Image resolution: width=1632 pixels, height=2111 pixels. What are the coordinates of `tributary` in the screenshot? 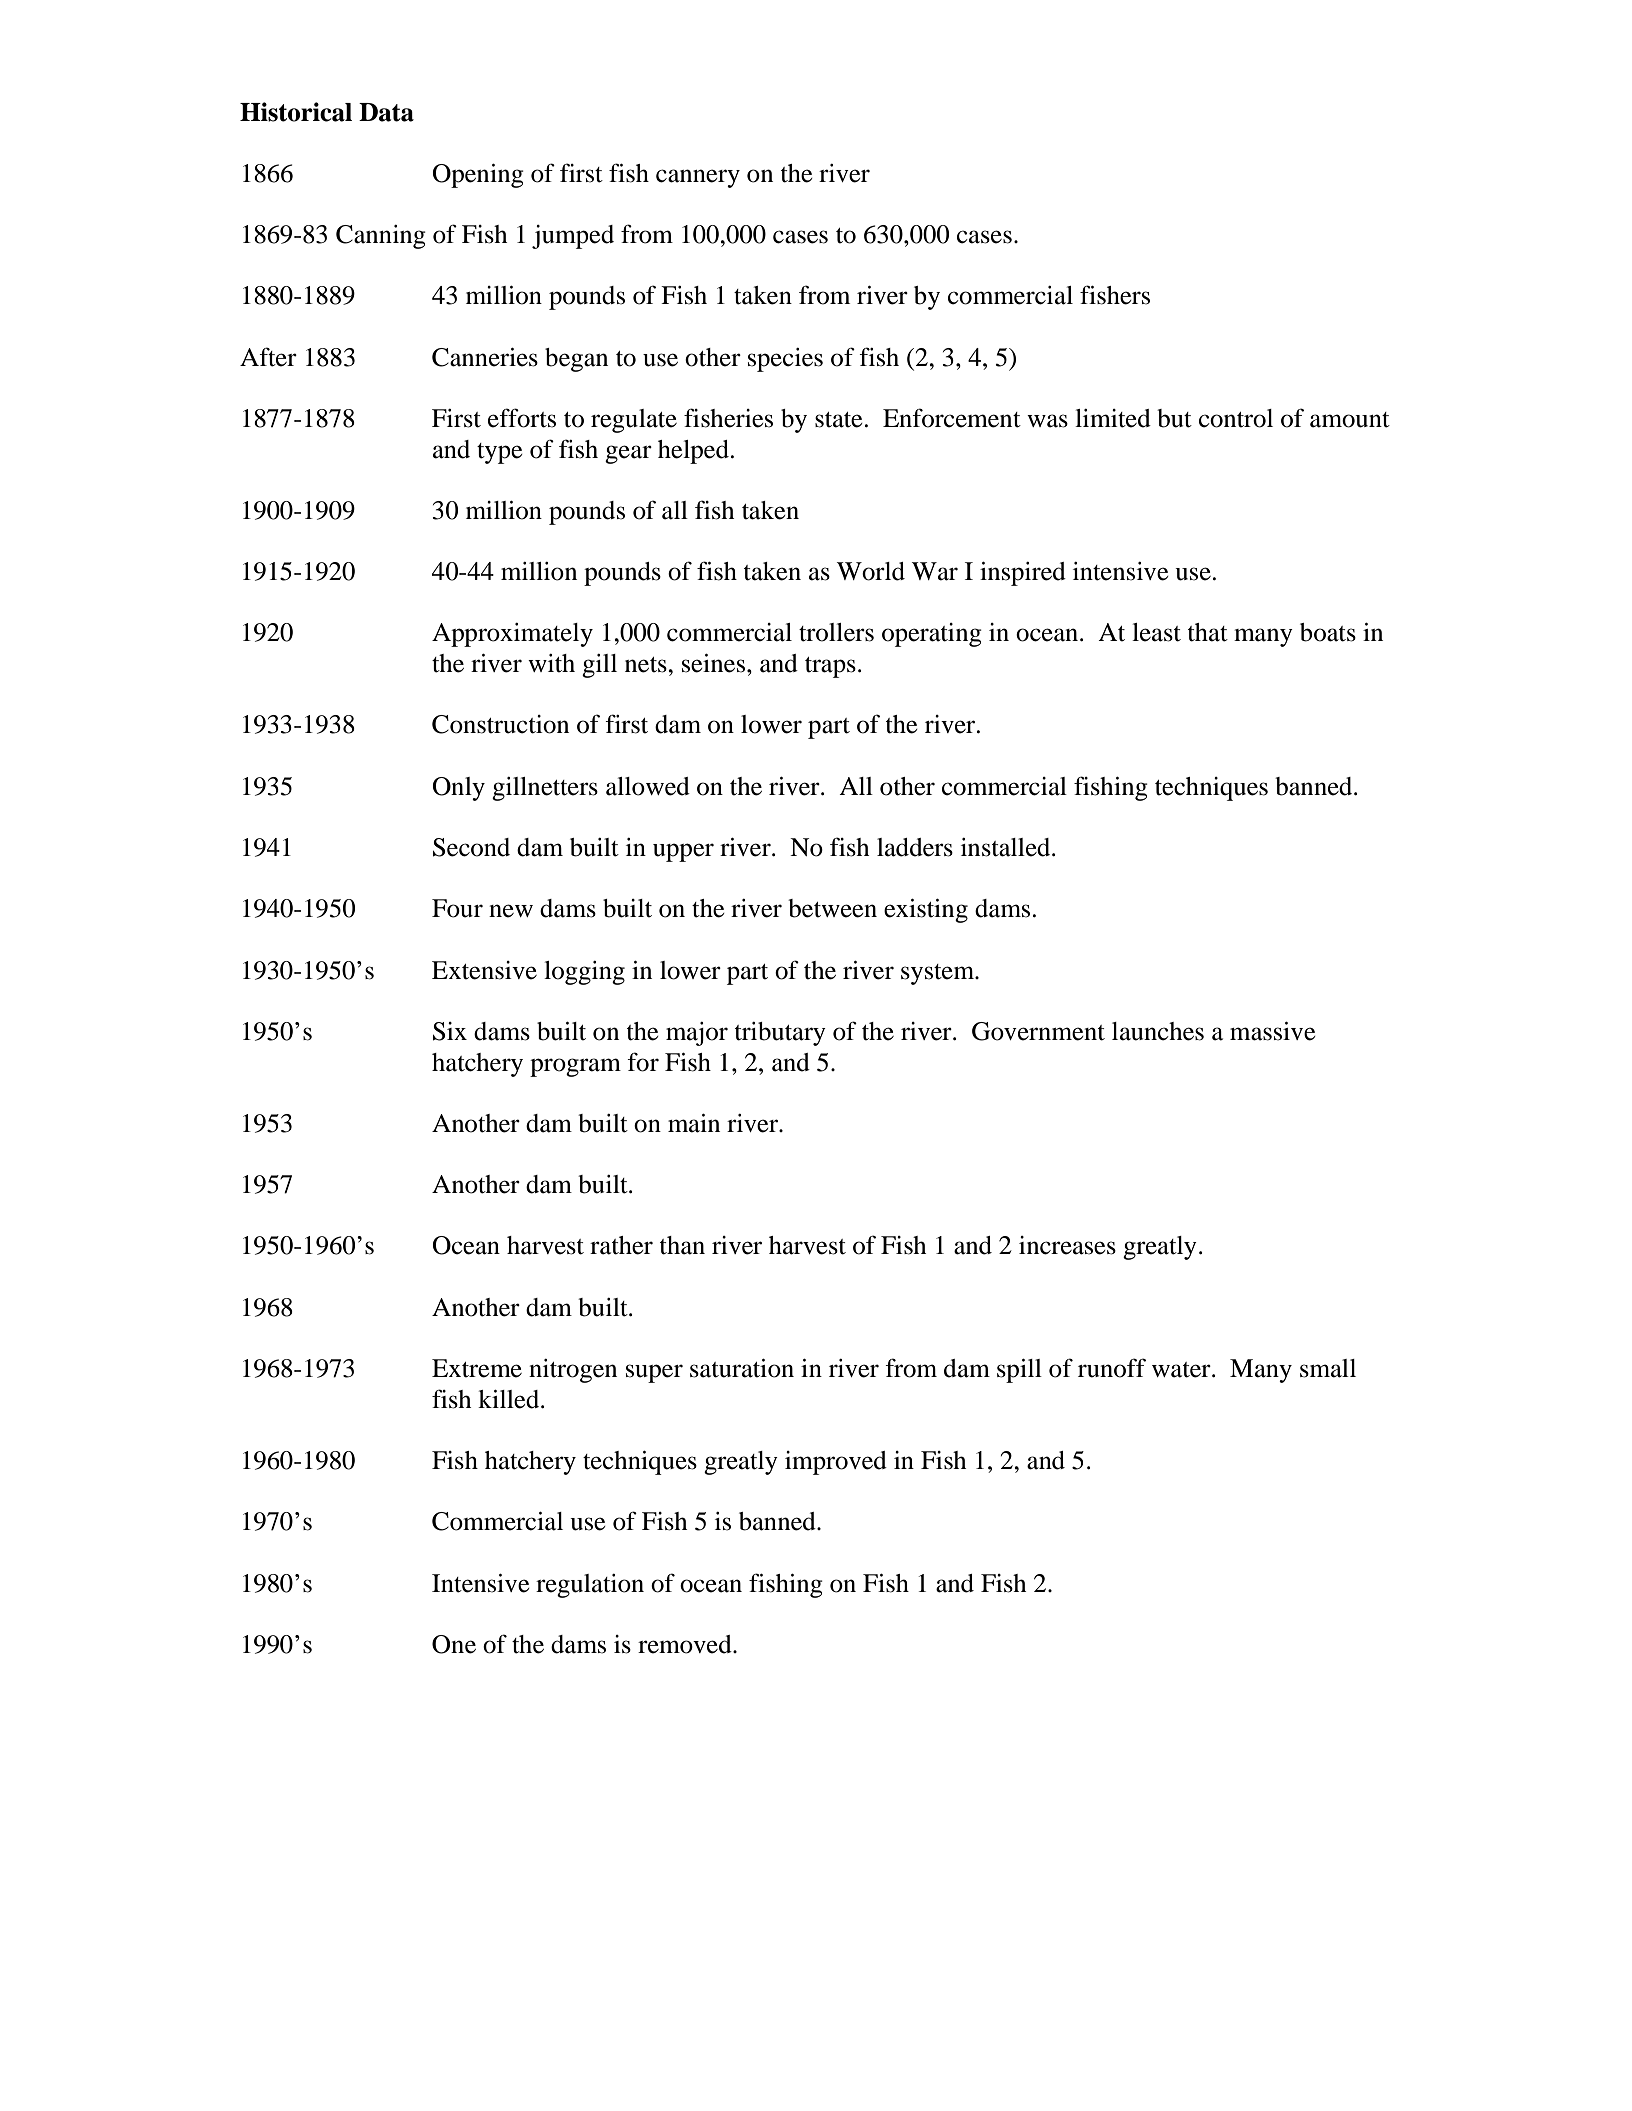 It's located at (780, 1034).
